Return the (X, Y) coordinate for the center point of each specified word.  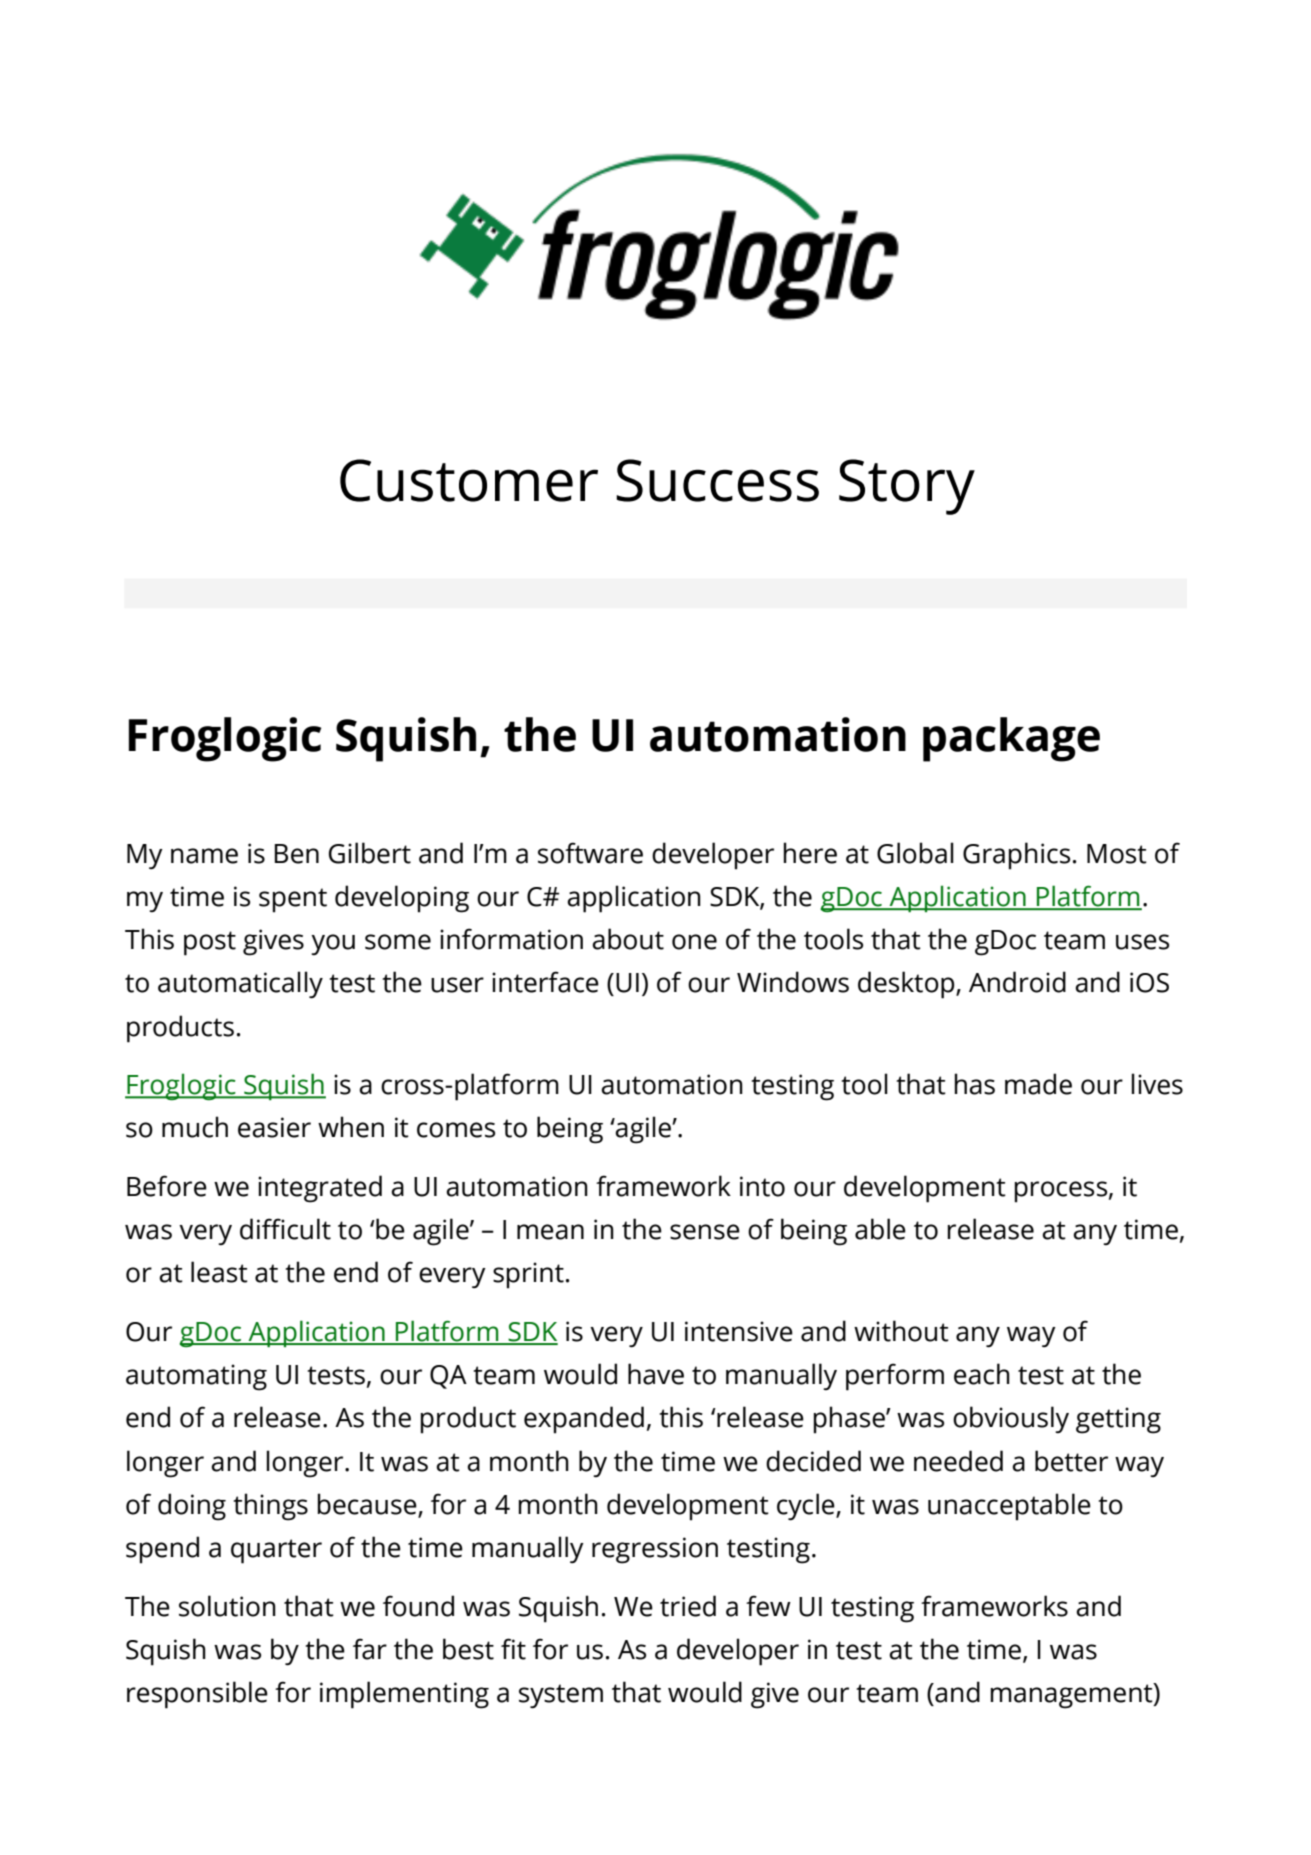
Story (907, 487)
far (370, 1649)
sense (705, 1232)
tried (688, 1606)
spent (293, 900)
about (628, 939)
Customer (469, 480)
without (901, 1331)
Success (717, 480)
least (219, 1272)
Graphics (1016, 856)
